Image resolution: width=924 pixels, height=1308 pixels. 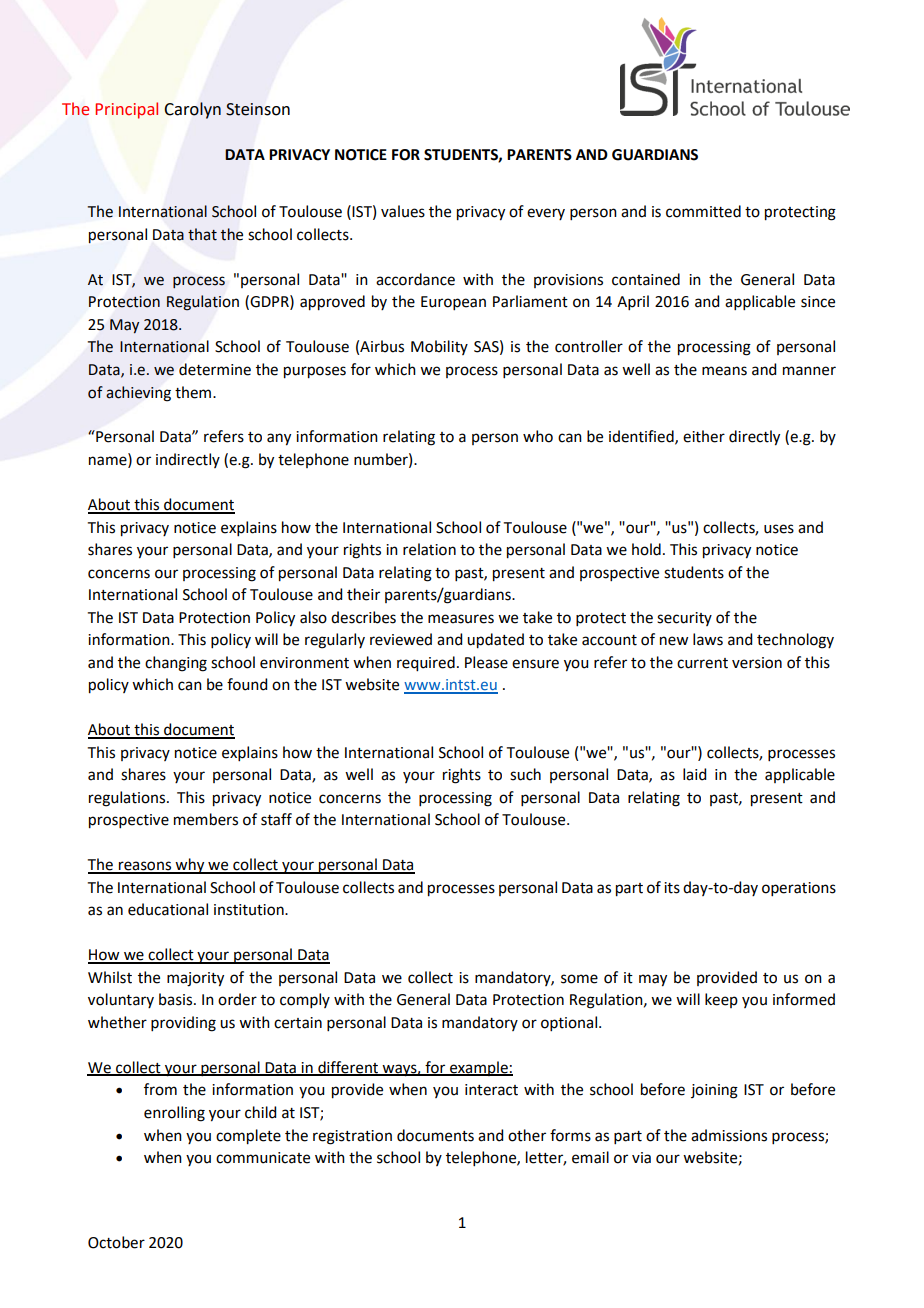 I want to click on any, so click(x=279, y=439).
